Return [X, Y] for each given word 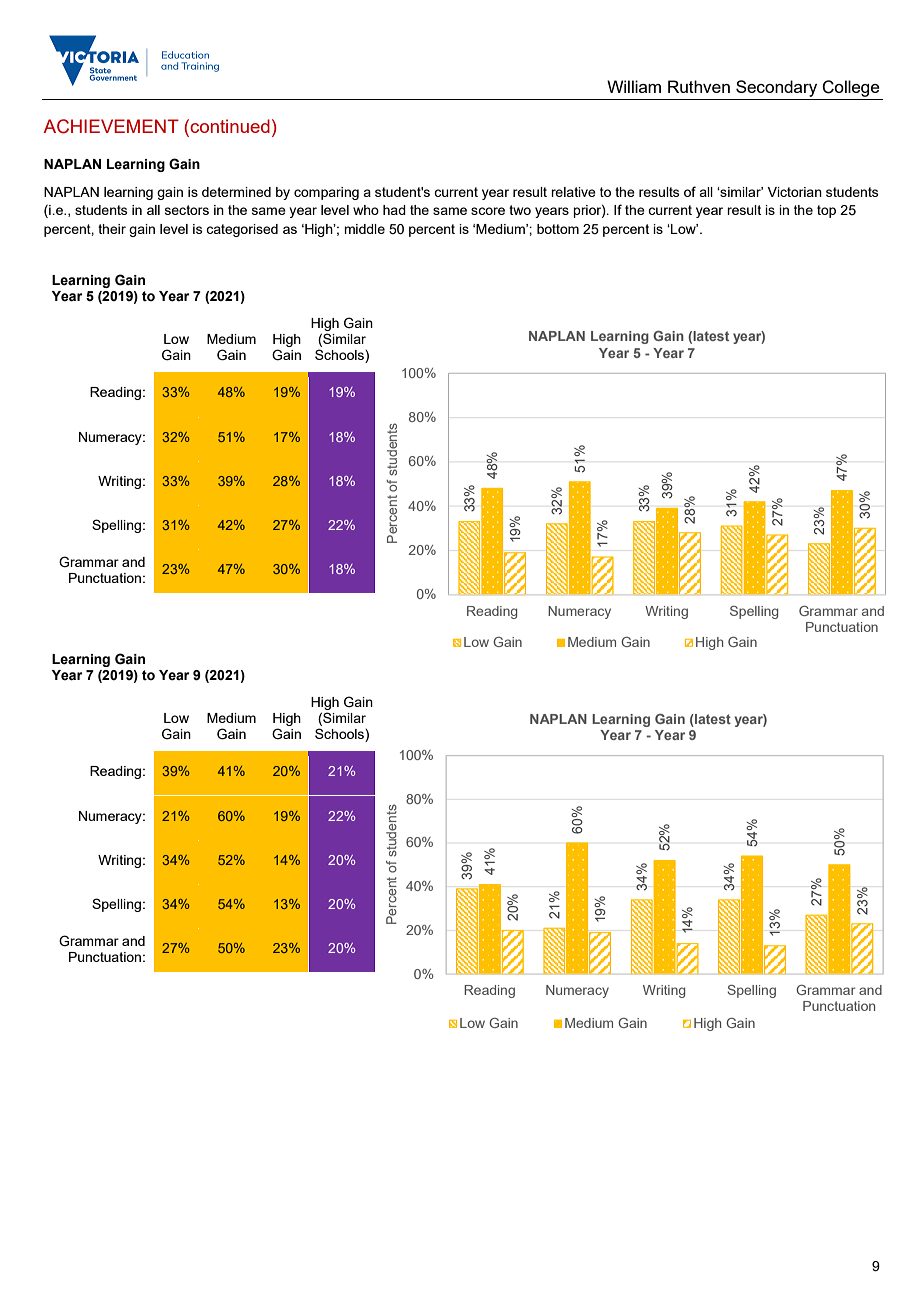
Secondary [776, 88]
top [826, 211]
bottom [558, 229]
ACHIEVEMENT [111, 126]
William [634, 86]
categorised [242, 230]
